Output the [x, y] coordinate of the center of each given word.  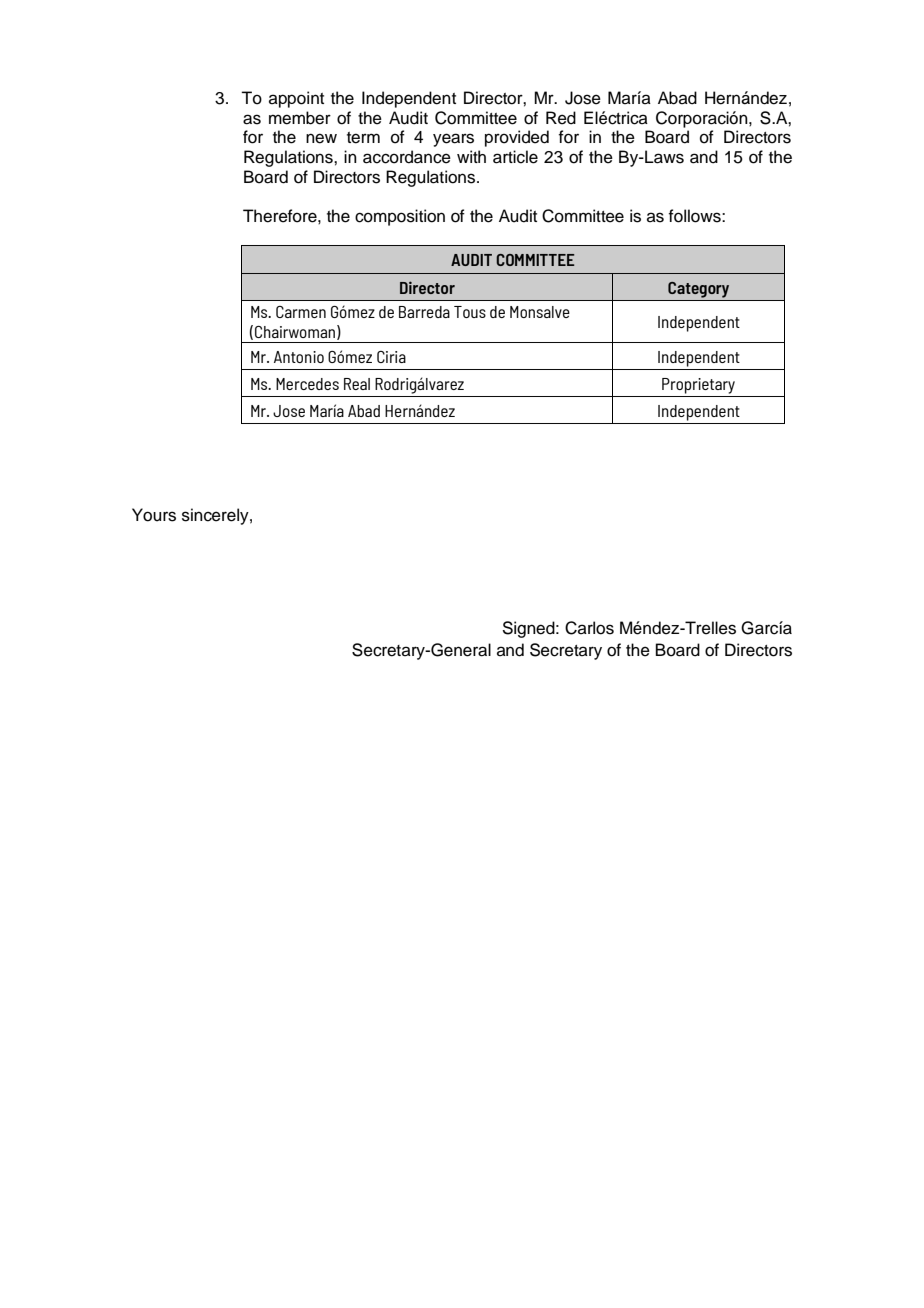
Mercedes [307, 384]
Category [698, 290]
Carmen [301, 312]
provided [517, 138]
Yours [154, 515]
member [300, 118]
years [453, 140]
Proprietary [698, 386]
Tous [470, 312]
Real [357, 384]
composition [400, 217]
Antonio [299, 357]
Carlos [589, 628]
